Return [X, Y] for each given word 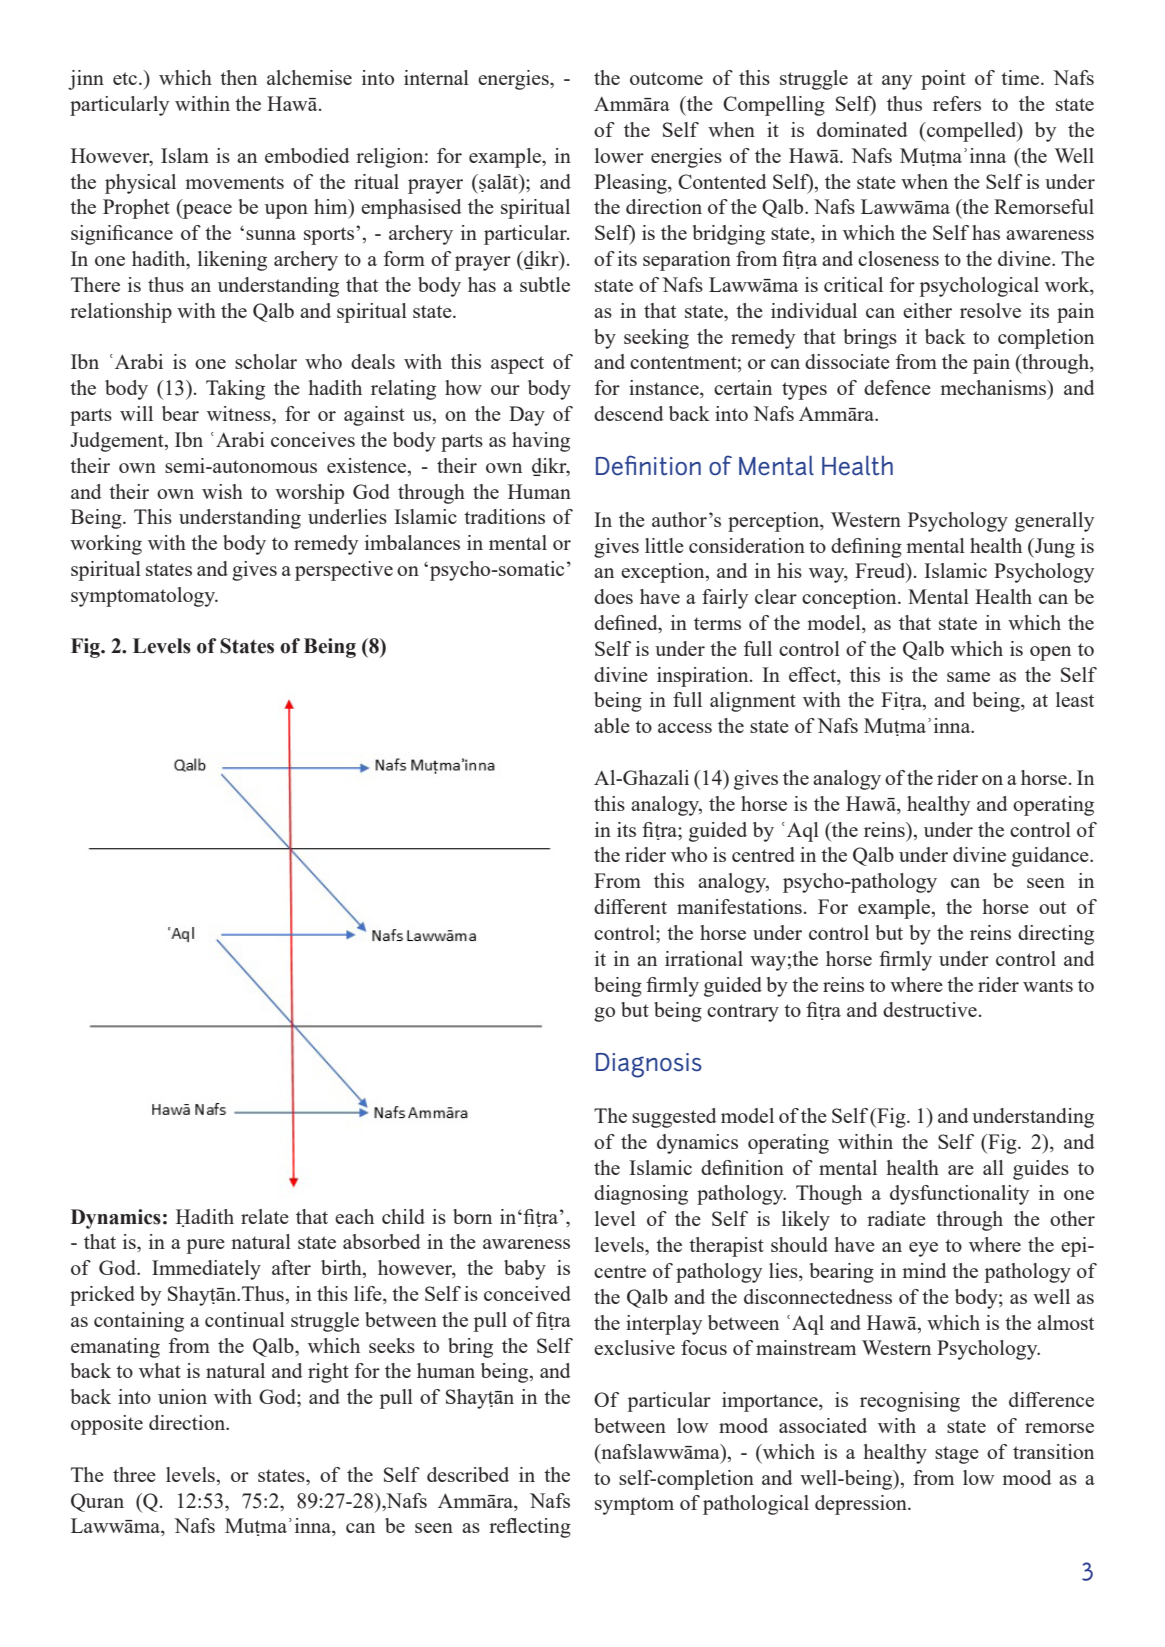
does [613, 596]
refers [957, 103]
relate [265, 1216]
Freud [881, 572]
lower [619, 155]
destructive [930, 1009]
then [238, 77]
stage [957, 1455]
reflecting [530, 1528]
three [134, 1474]
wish [222, 491]
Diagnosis [649, 1065]
